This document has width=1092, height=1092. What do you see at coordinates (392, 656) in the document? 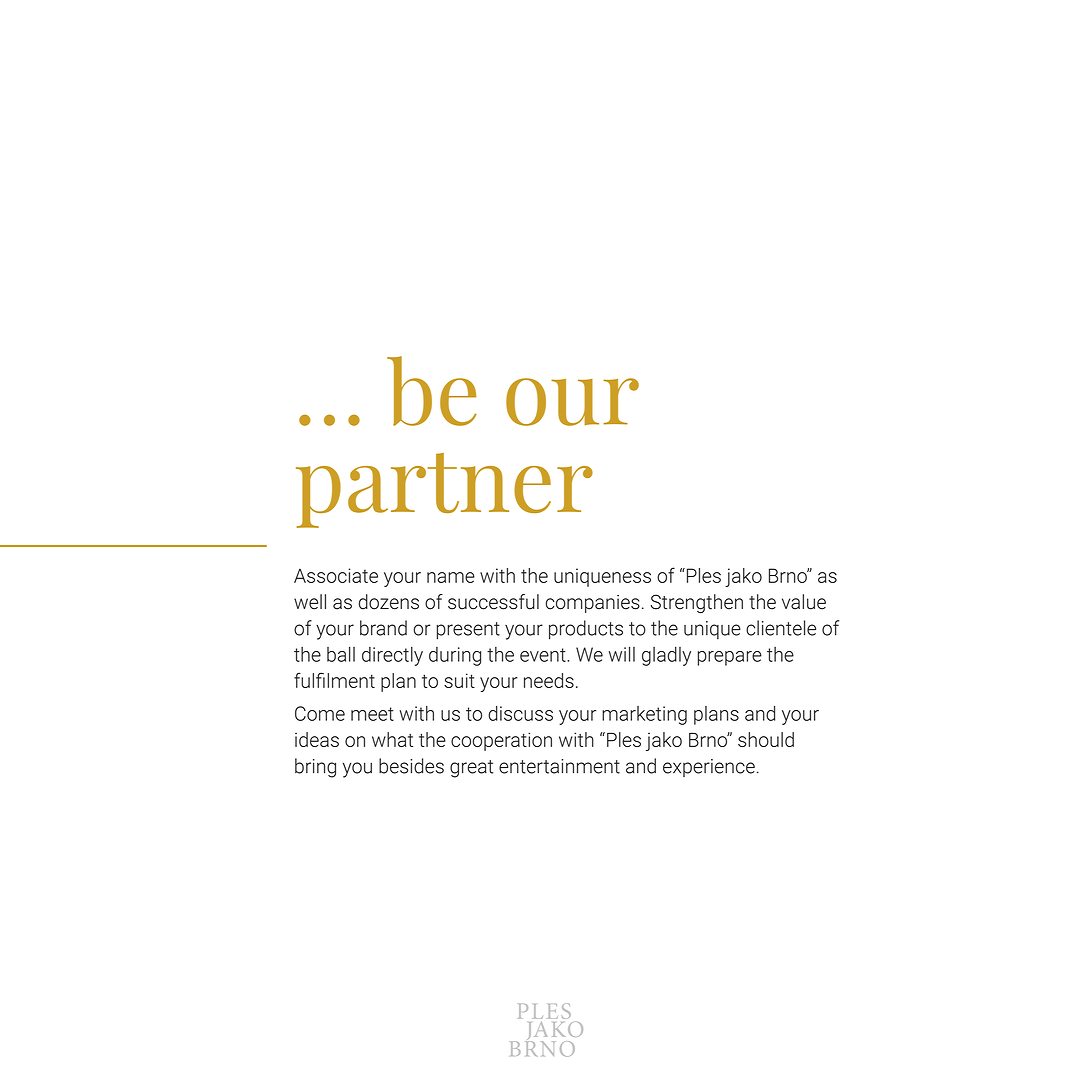
I see `directly` at bounding box center [392, 656].
